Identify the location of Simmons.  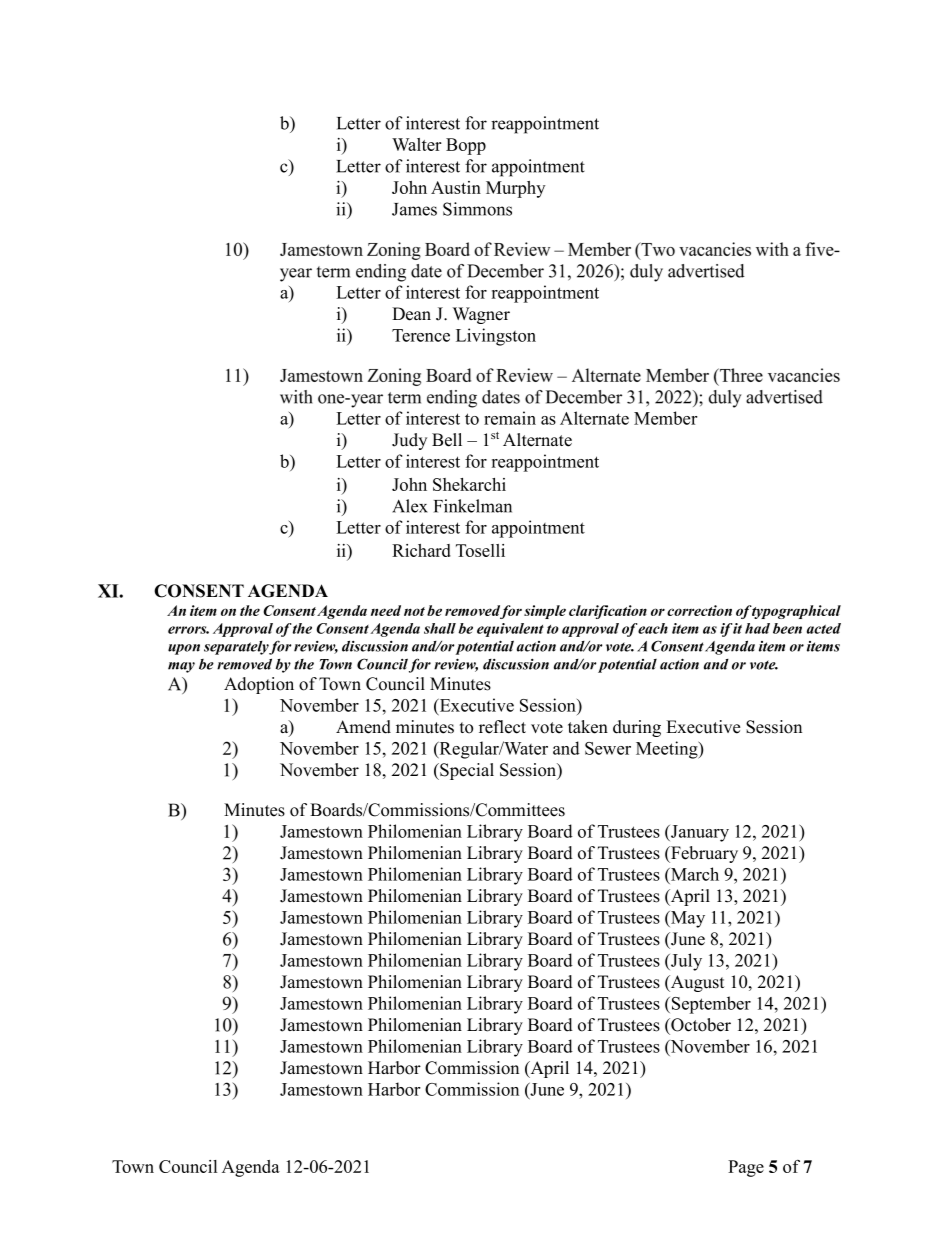
(477, 209).
